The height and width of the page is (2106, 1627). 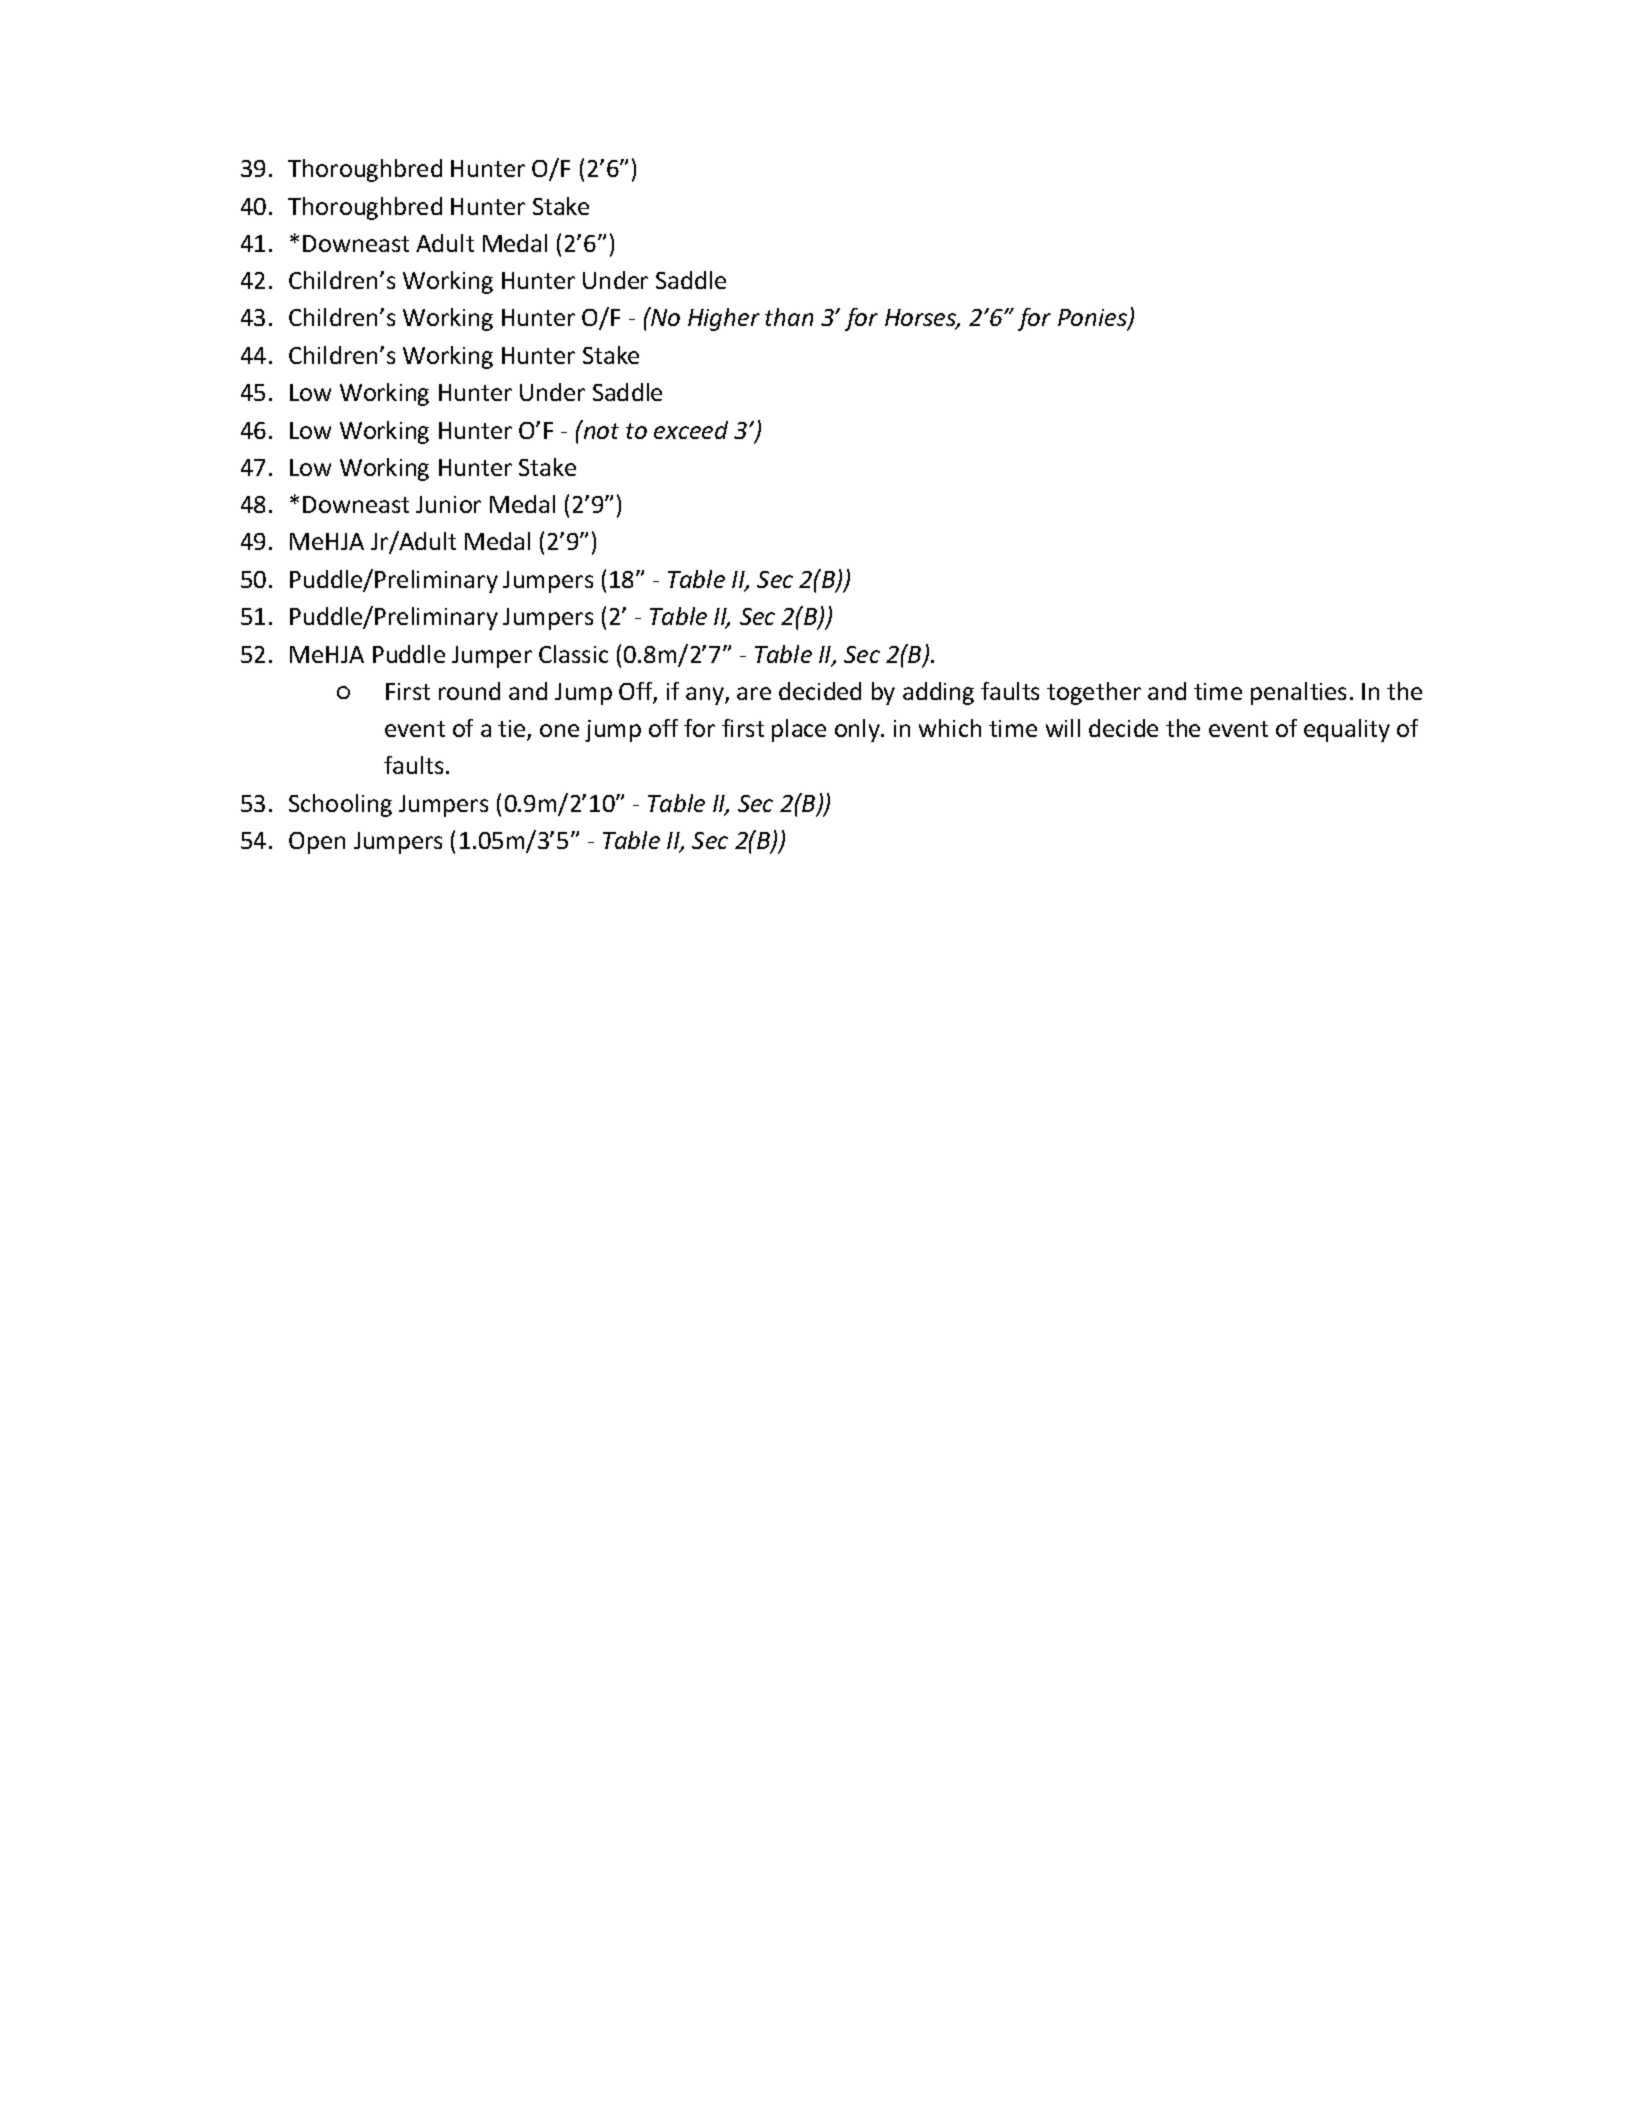 I want to click on round, so click(x=469, y=691).
